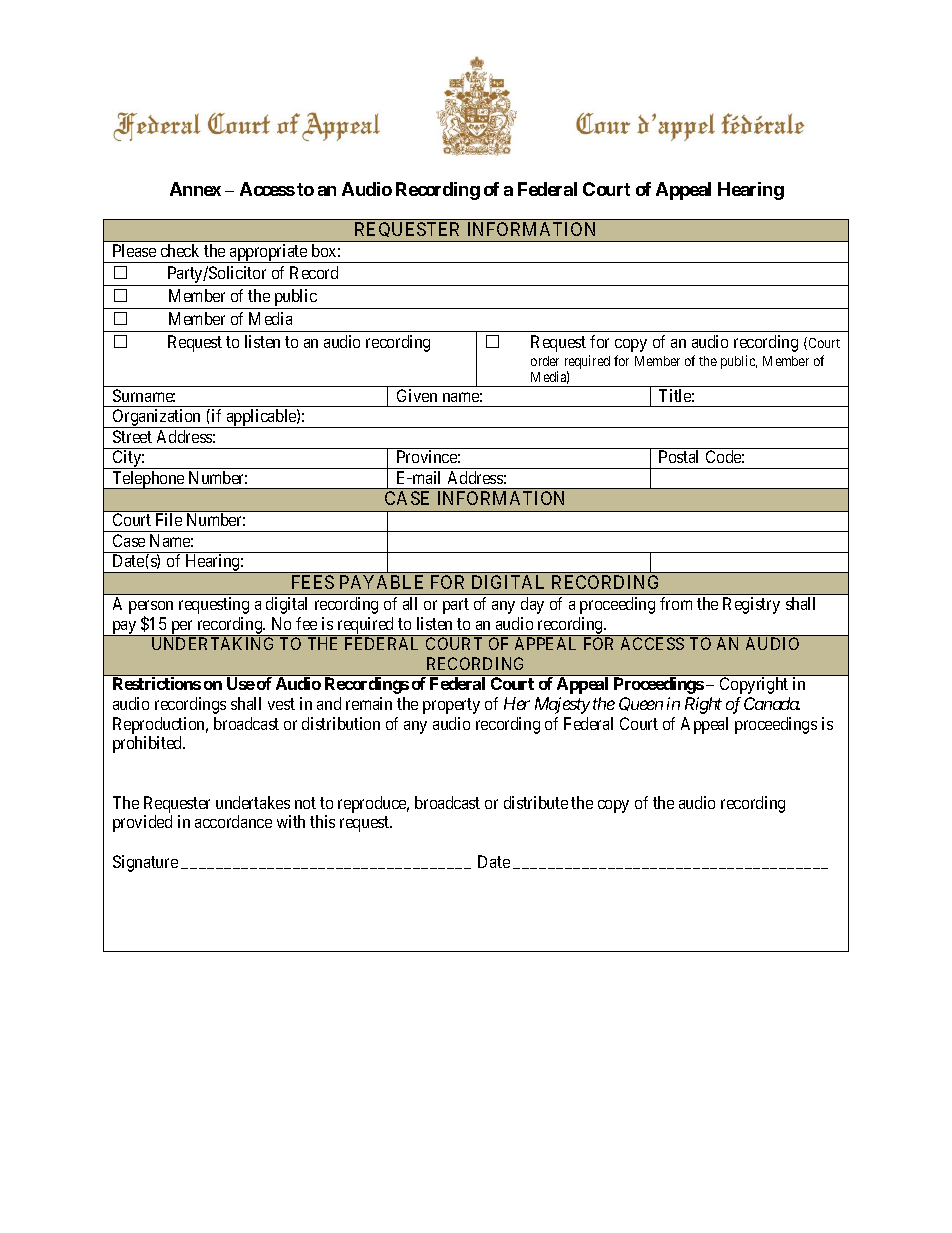  I want to click on order, so click(545, 361).
